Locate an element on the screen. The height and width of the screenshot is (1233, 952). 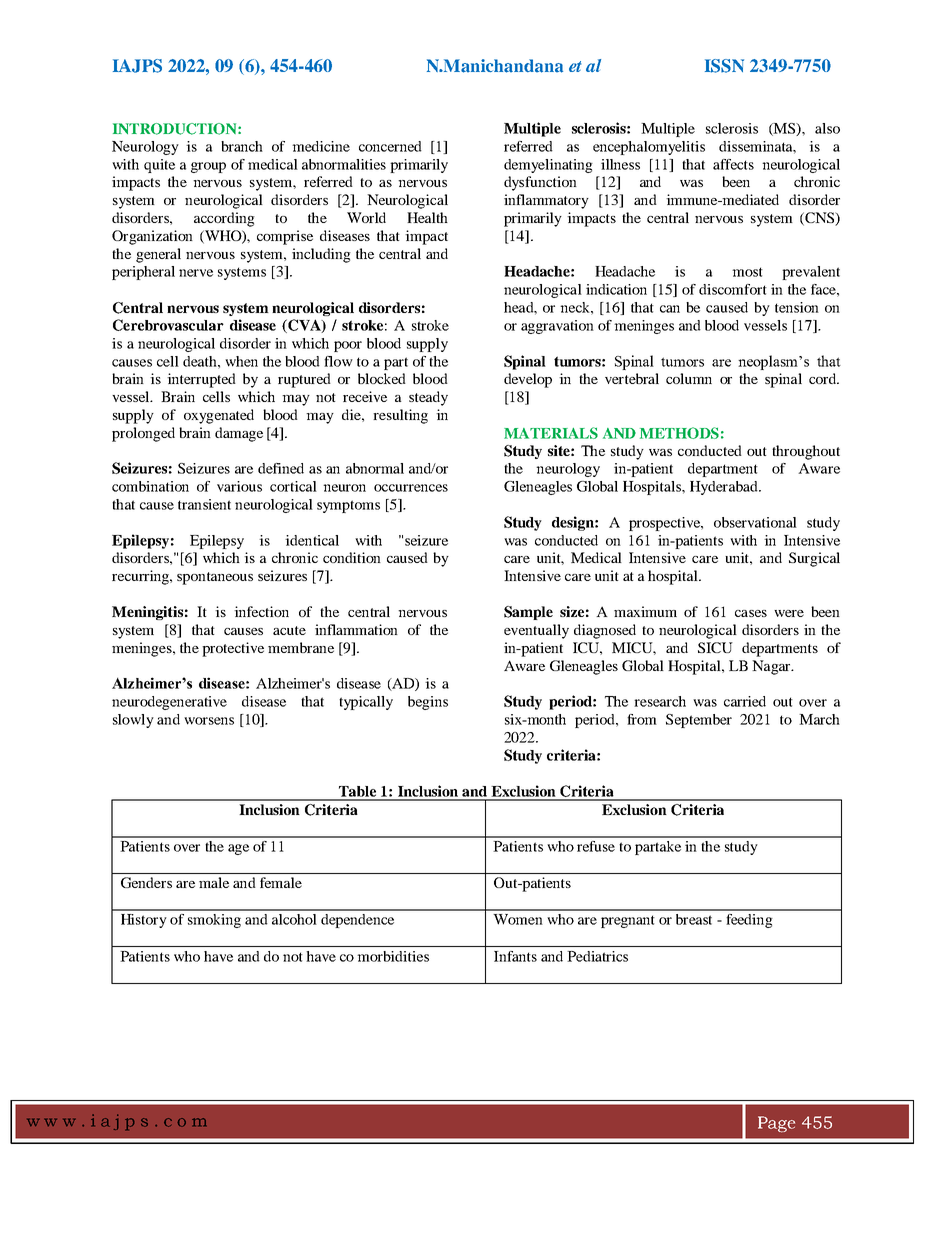
METHODS is located at coordinates (679, 433).
